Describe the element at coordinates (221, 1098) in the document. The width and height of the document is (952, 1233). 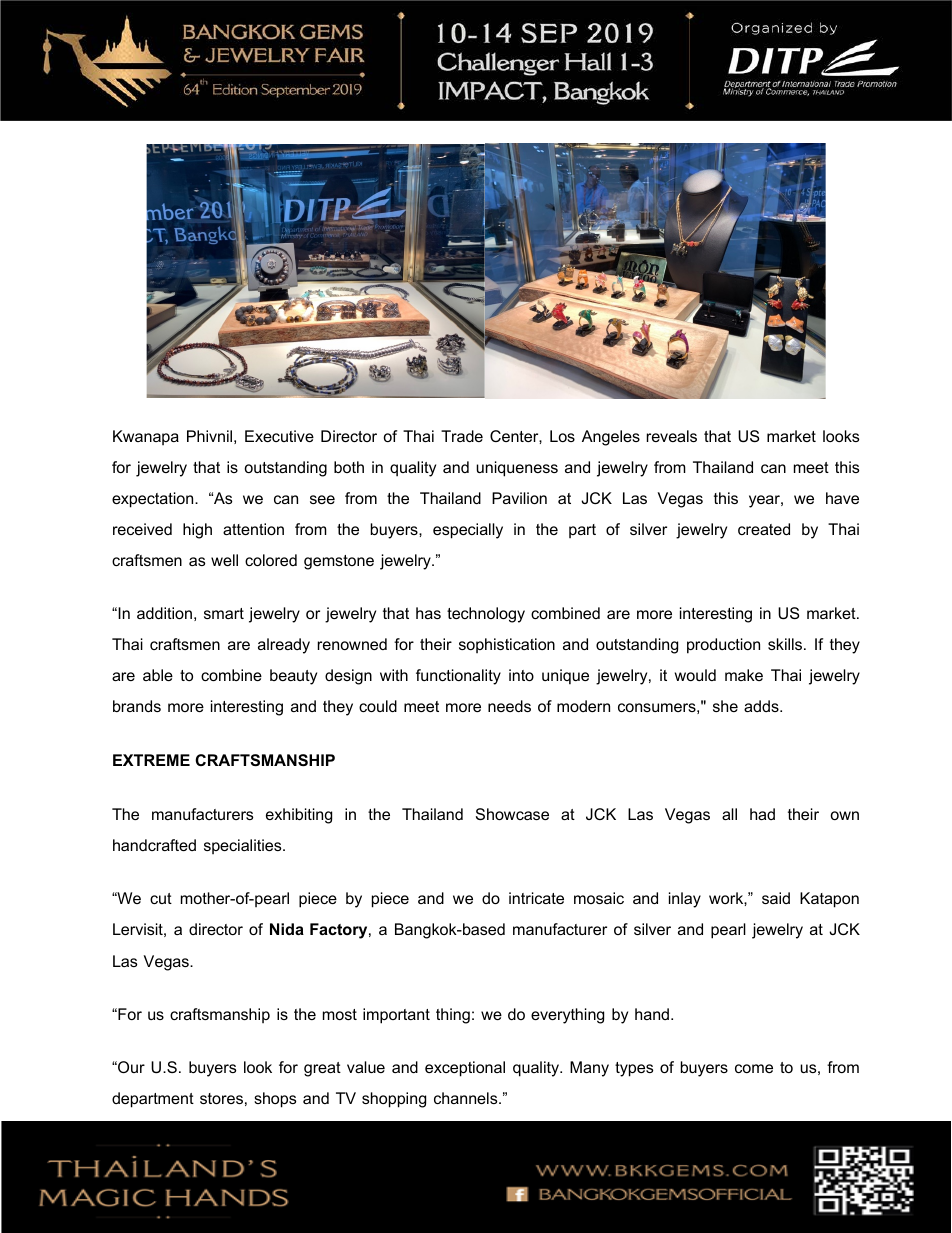
I see `stores` at that location.
